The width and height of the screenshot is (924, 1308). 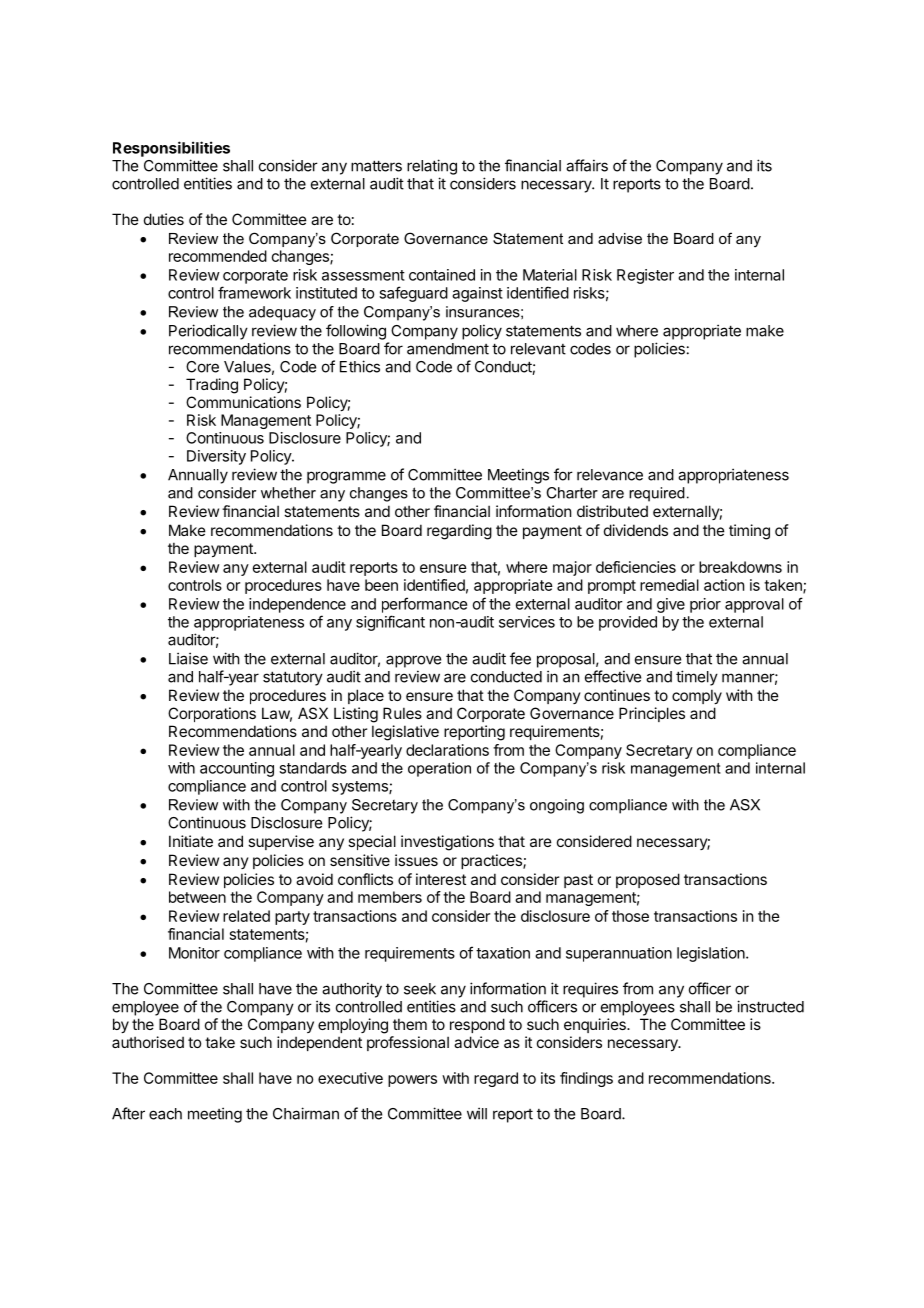 I want to click on each, so click(x=165, y=1114).
